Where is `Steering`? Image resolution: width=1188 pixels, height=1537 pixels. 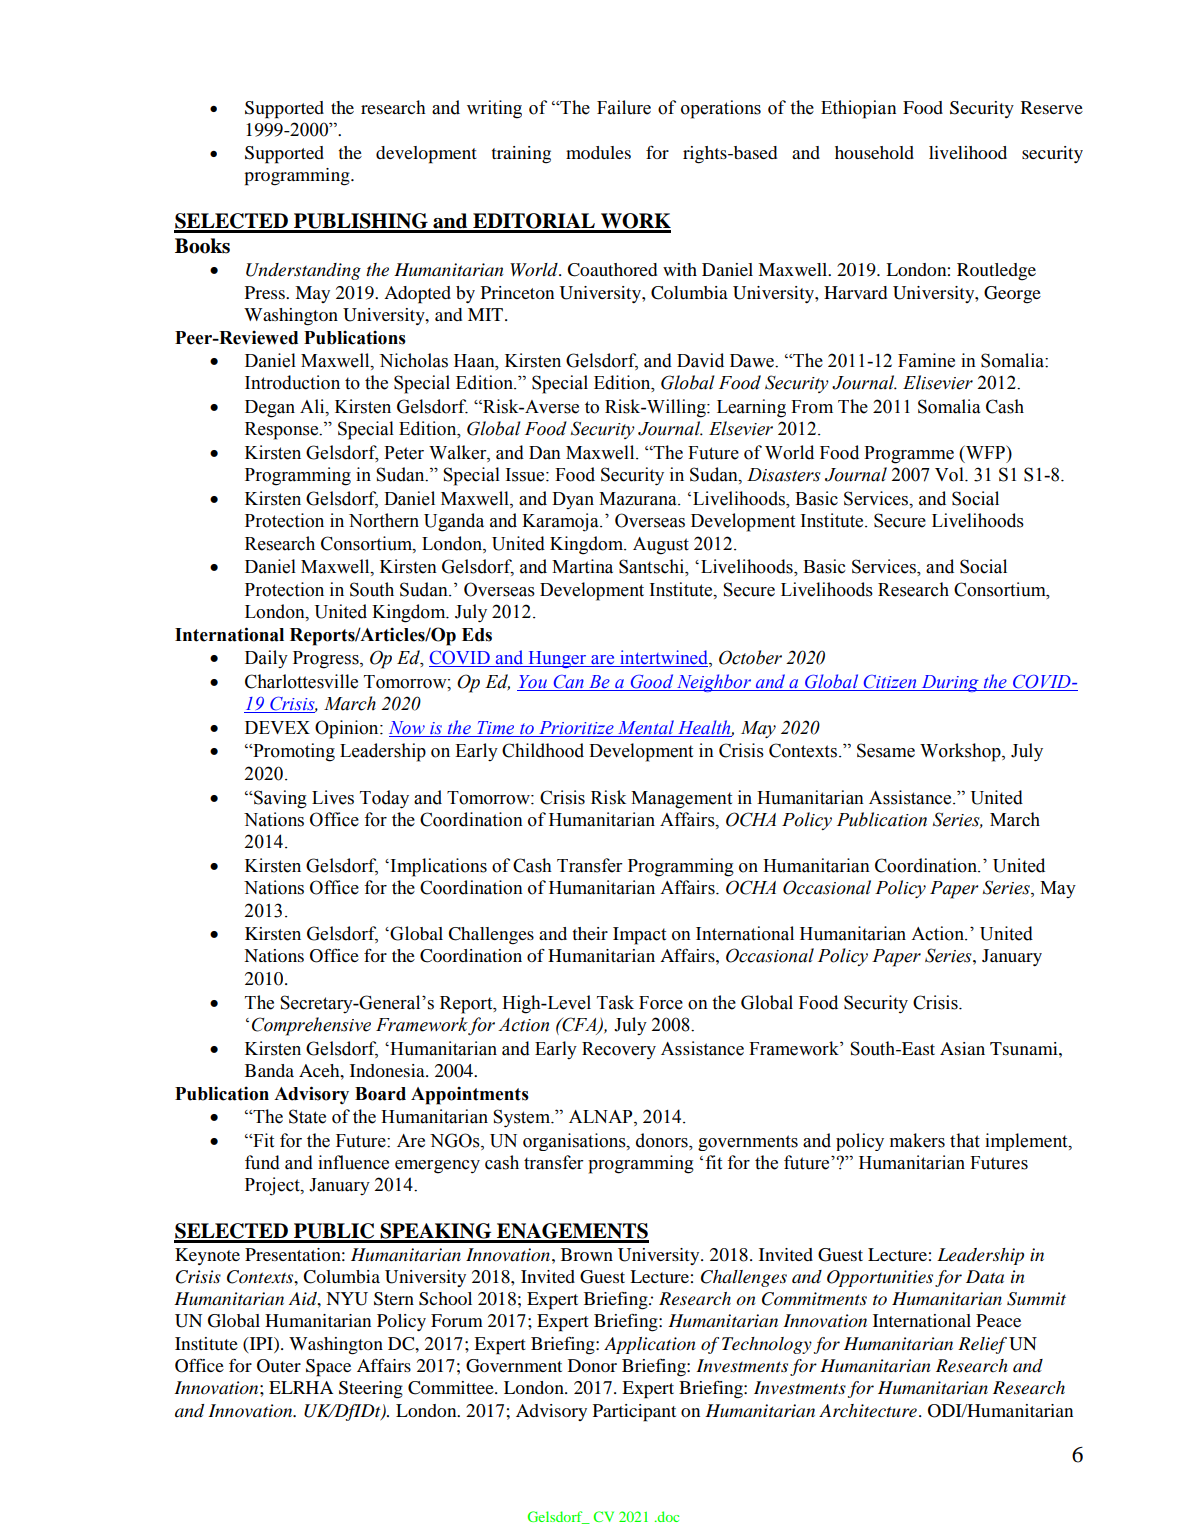 Steering is located at coordinates (371, 1390).
